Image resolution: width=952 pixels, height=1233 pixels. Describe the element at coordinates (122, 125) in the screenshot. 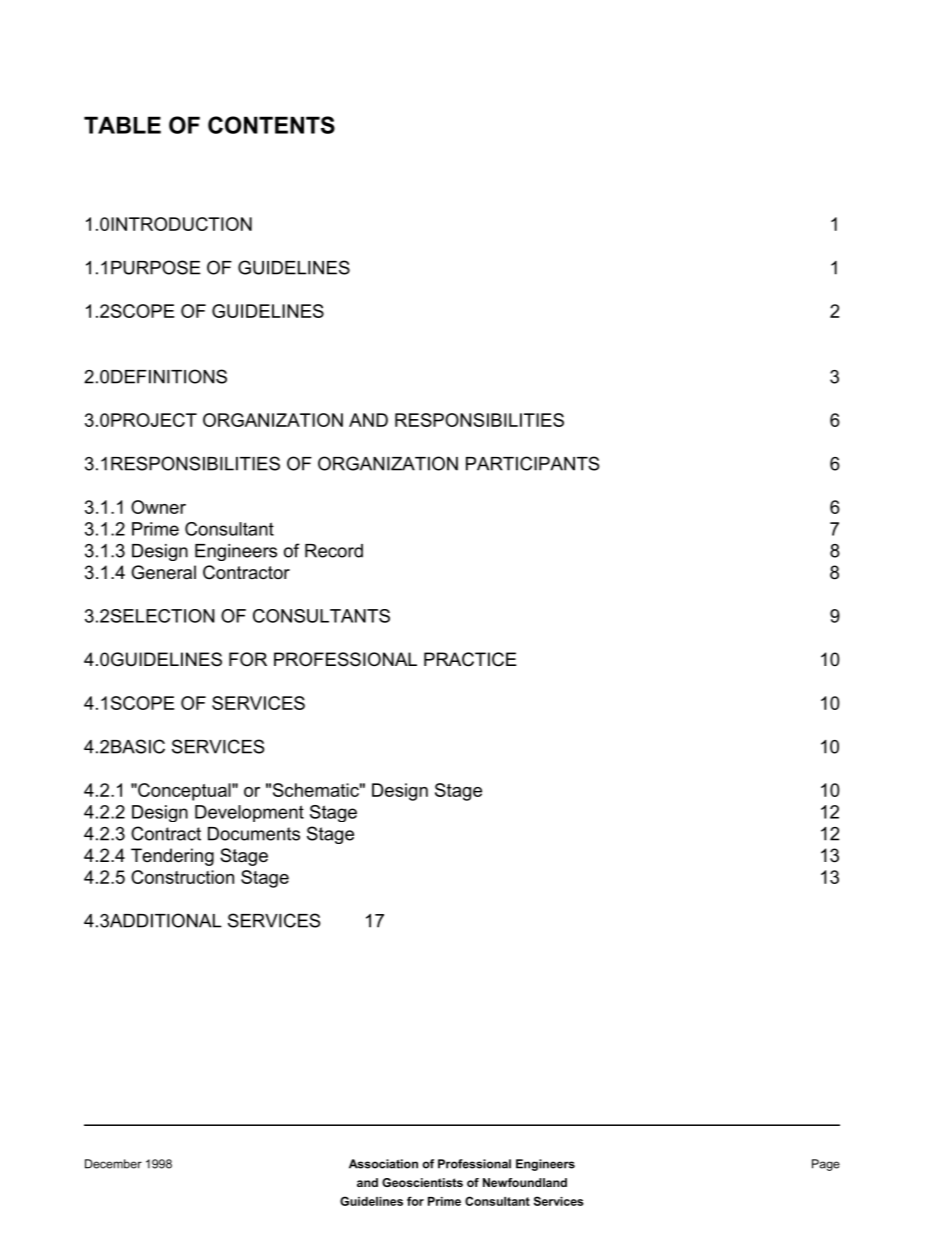

I see `TABLE` at that location.
